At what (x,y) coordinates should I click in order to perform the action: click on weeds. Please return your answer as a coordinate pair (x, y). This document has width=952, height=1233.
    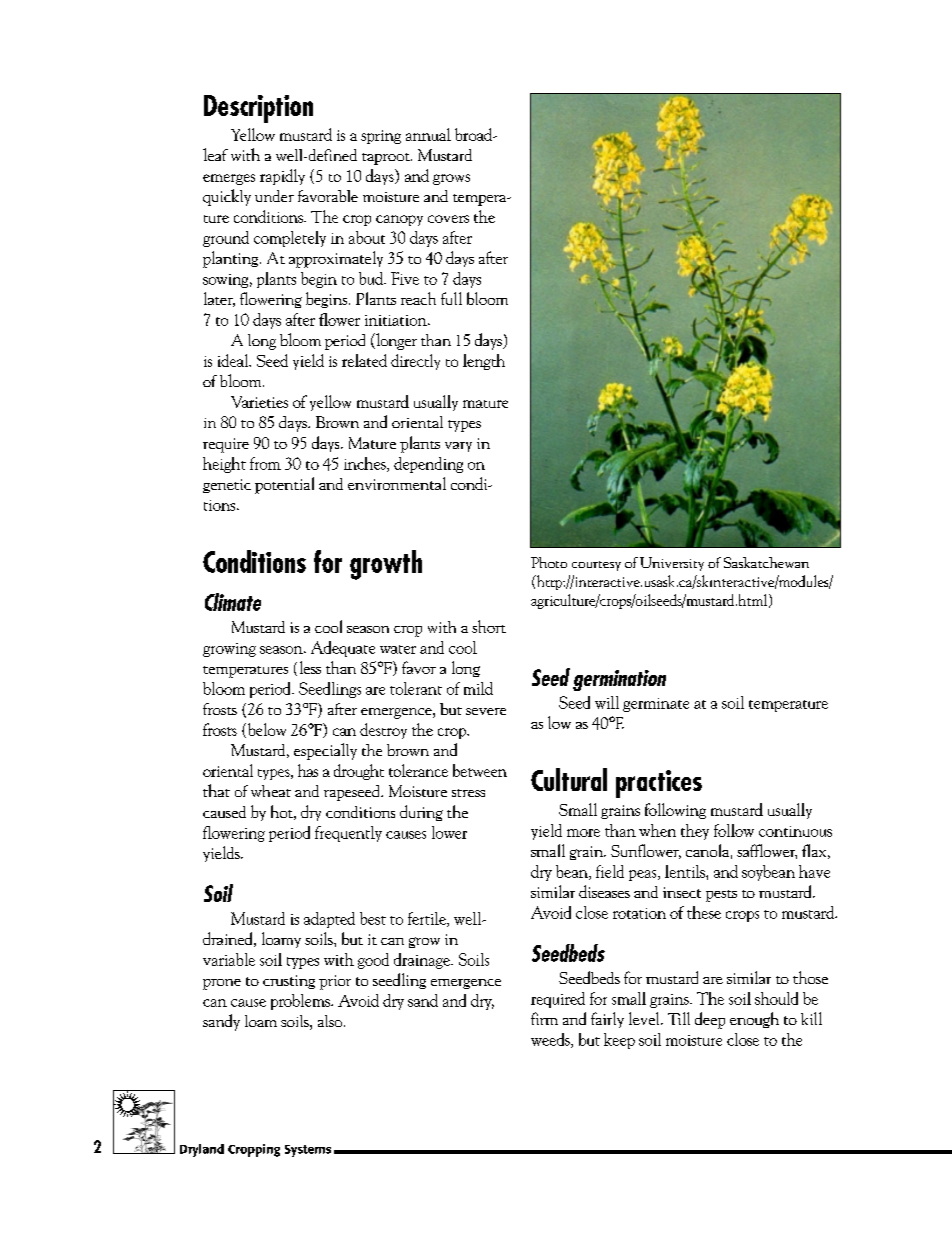
    Looking at the image, I should click on (551, 1040).
